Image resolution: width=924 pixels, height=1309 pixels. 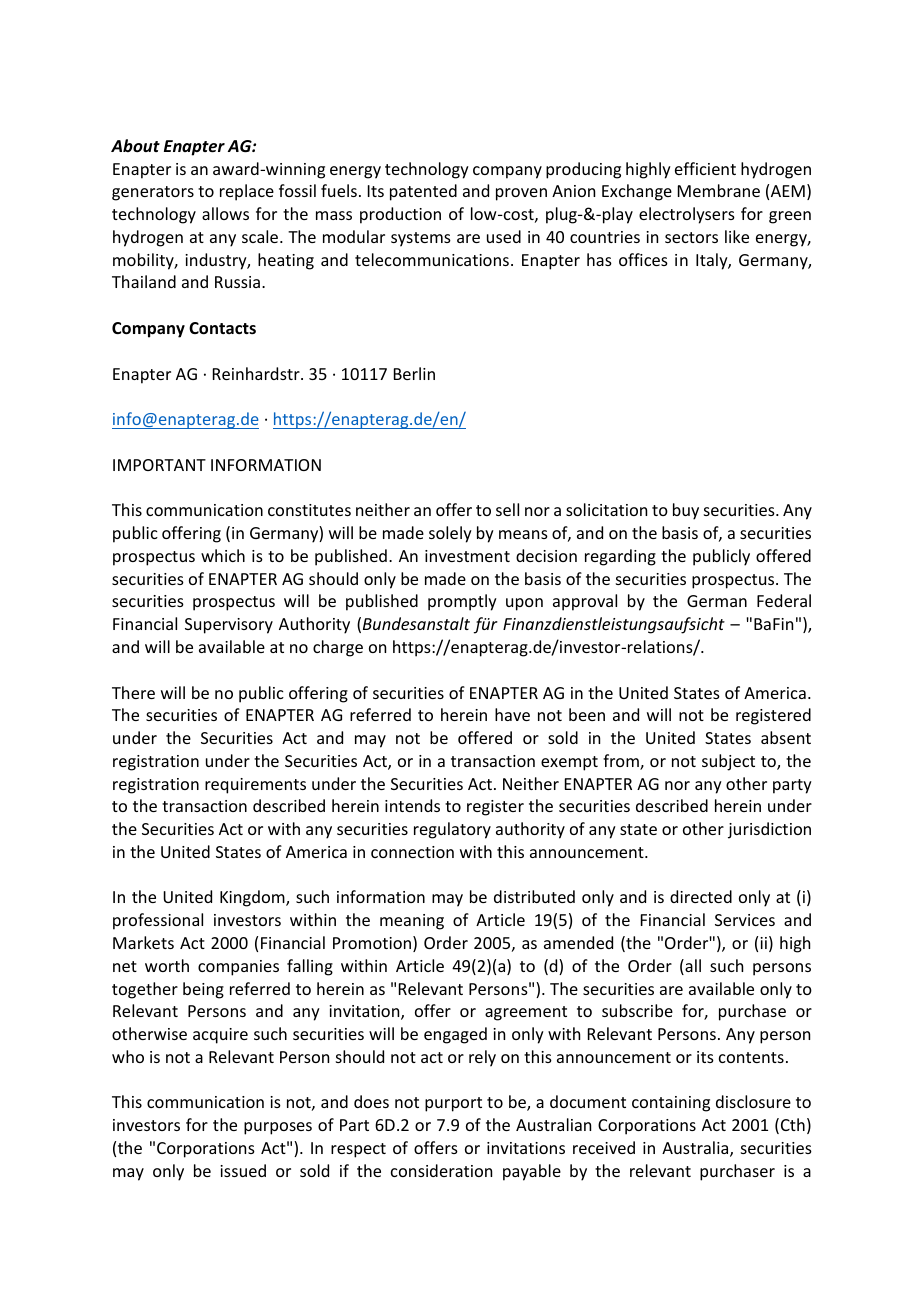 What do you see at coordinates (462, 602) in the page?
I see `promptly` at bounding box center [462, 602].
